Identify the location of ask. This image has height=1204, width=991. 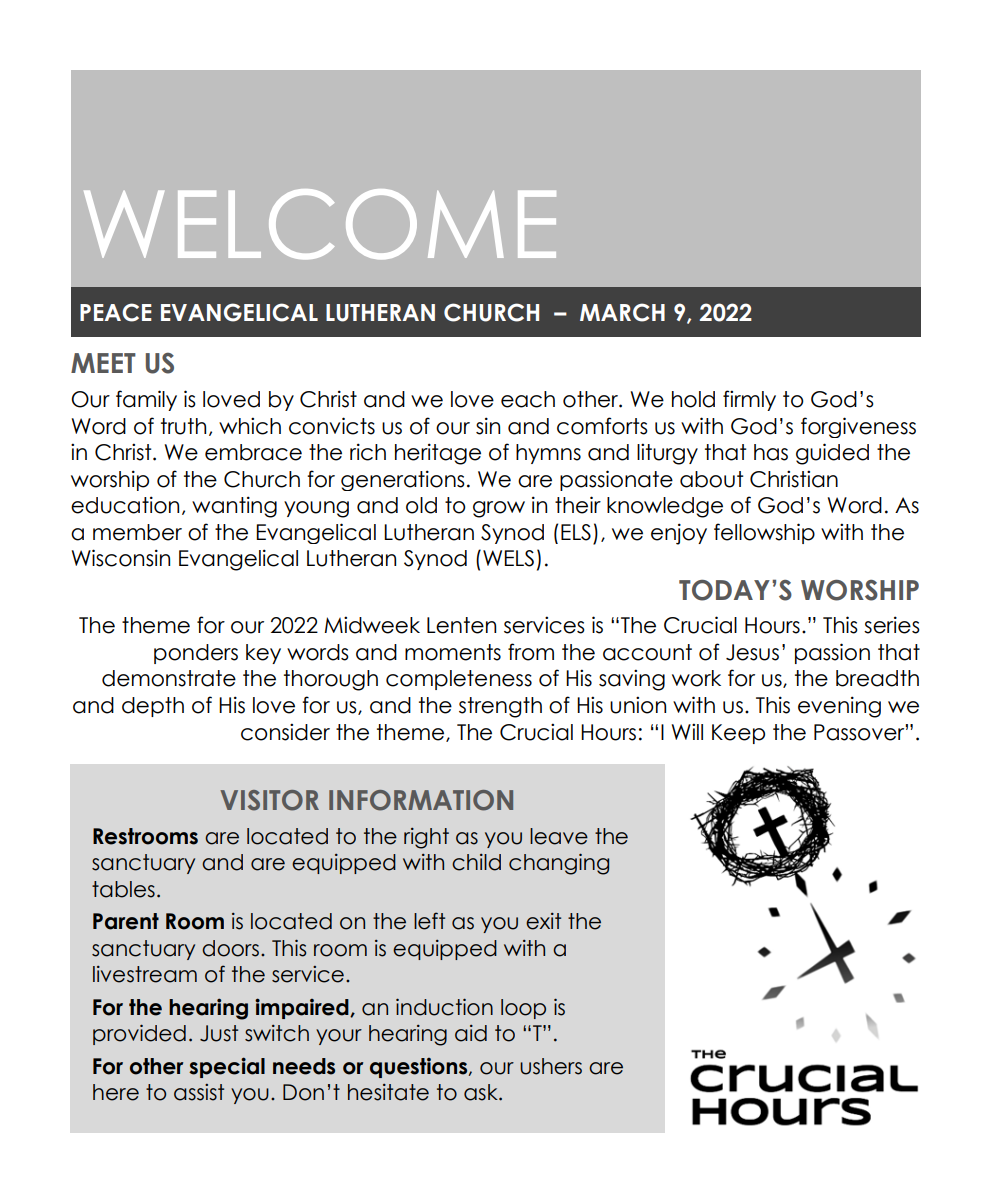
(482, 1092).
